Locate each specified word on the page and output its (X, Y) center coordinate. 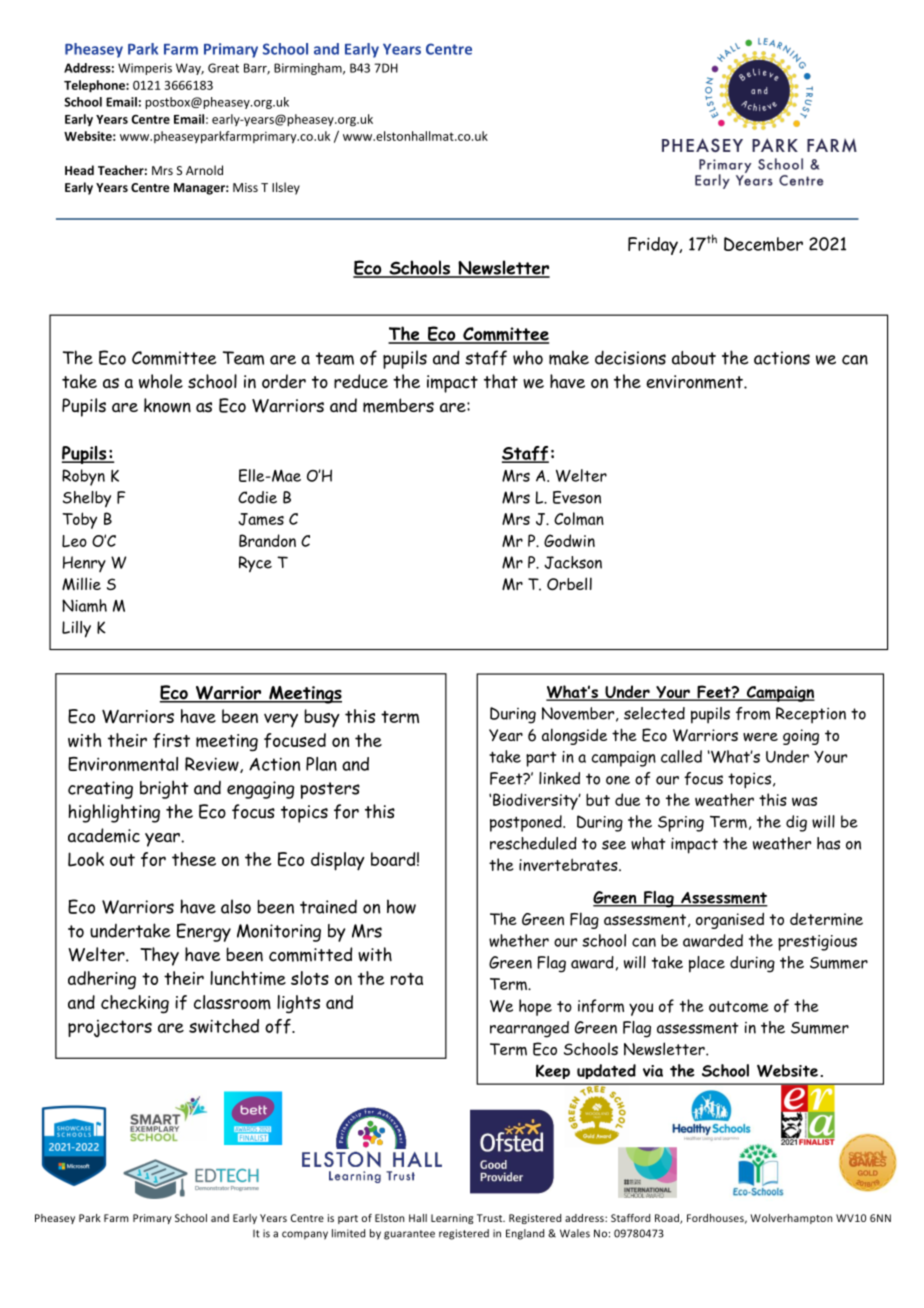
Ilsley (286, 188)
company (305, 1235)
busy (322, 718)
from (753, 713)
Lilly (76, 629)
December (763, 244)
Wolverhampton (791, 1219)
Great (223, 68)
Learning (452, 1219)
